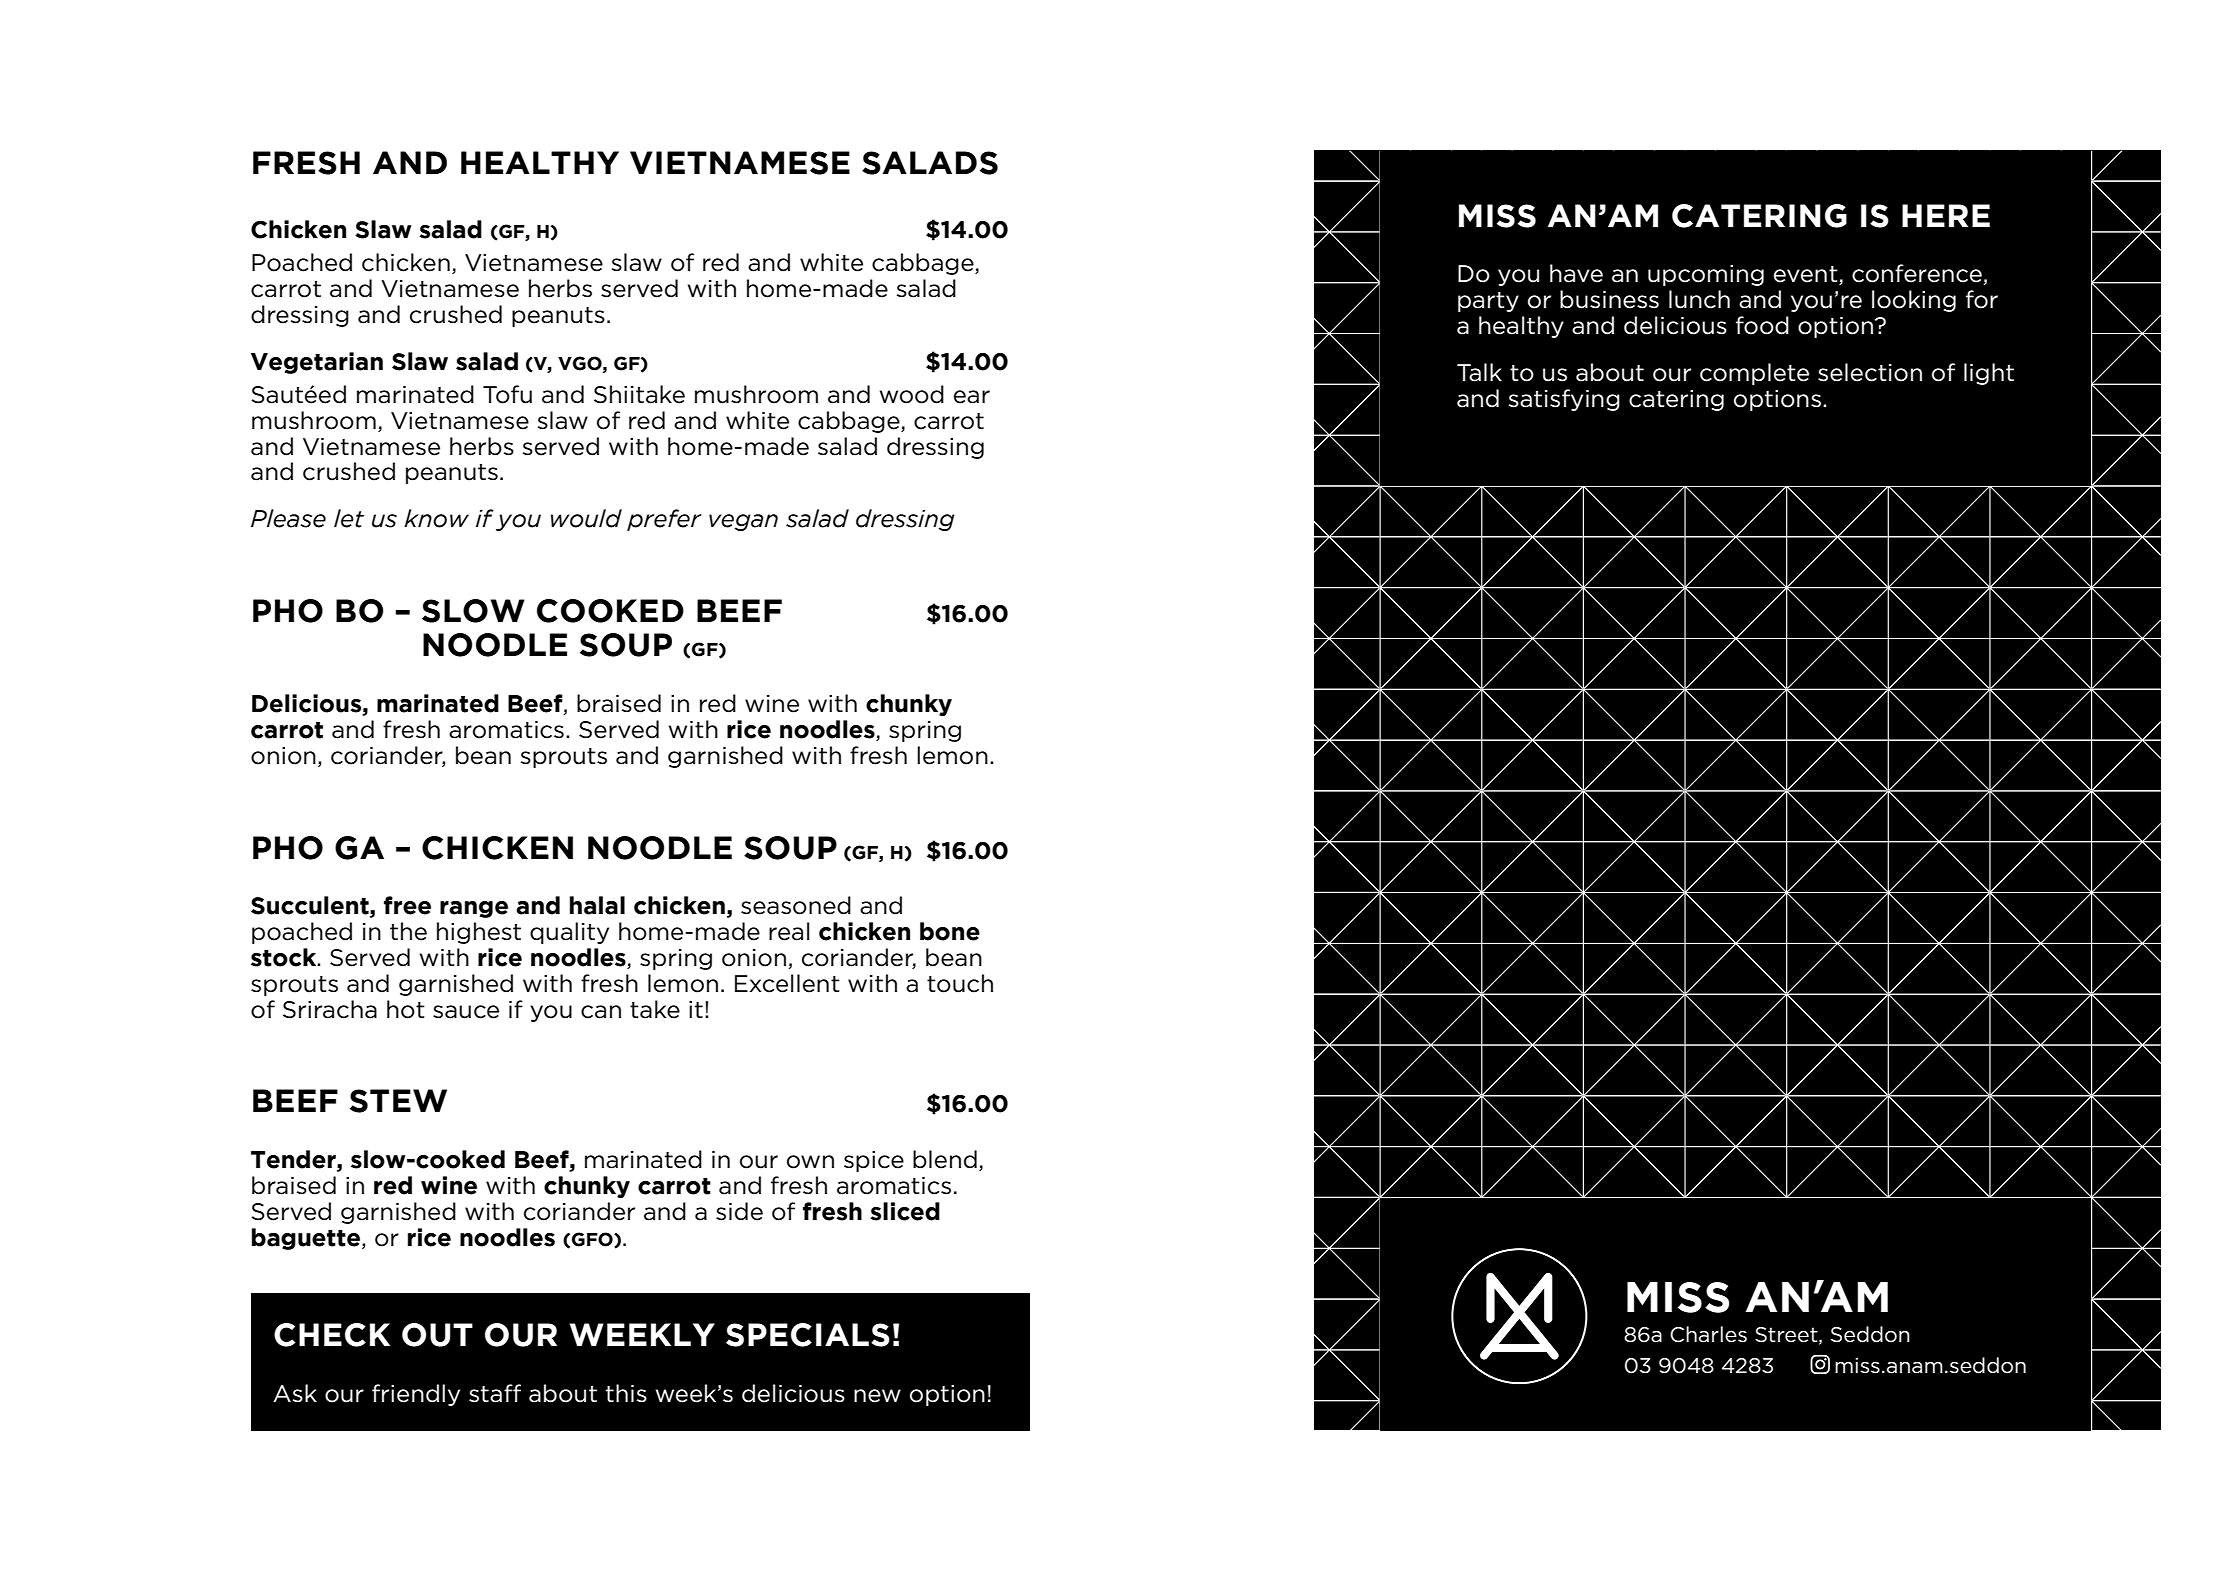 Image resolution: width=2236 pixels, height=1581 pixels. What do you see at coordinates (877, 1396) in the page?
I see `new` at bounding box center [877, 1396].
